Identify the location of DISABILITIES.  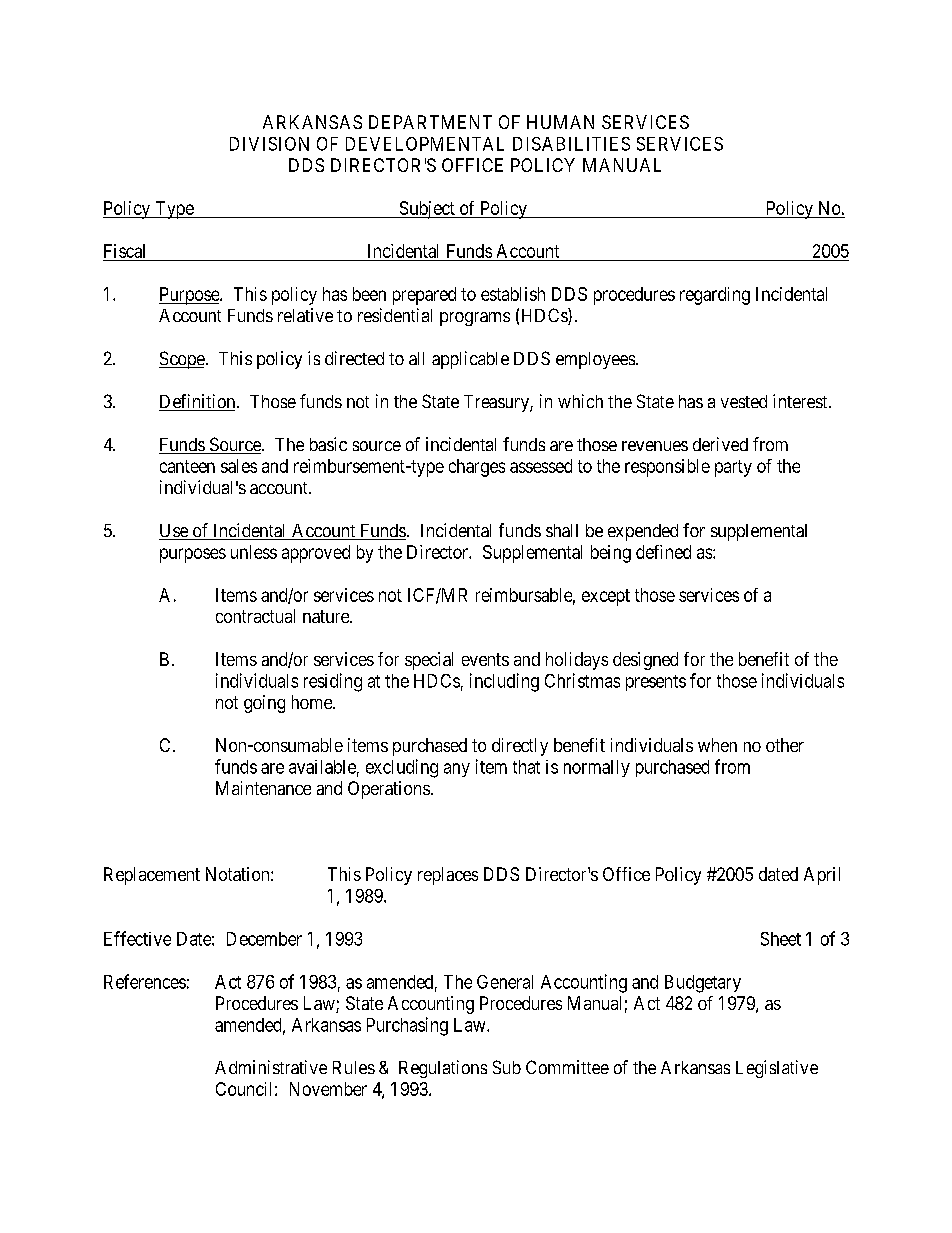
(571, 144).
